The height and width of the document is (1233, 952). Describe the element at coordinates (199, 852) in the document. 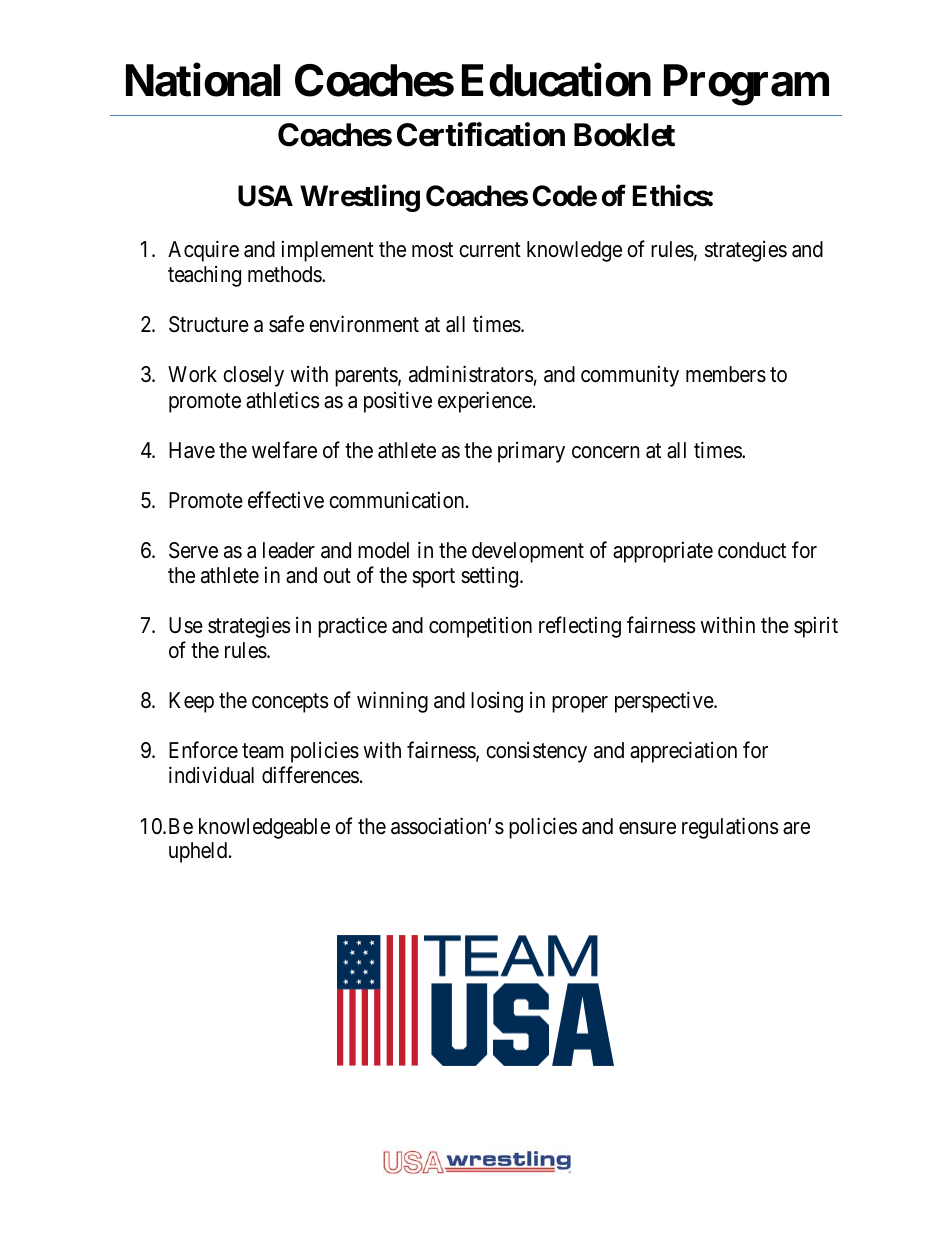

I see `upheld` at that location.
